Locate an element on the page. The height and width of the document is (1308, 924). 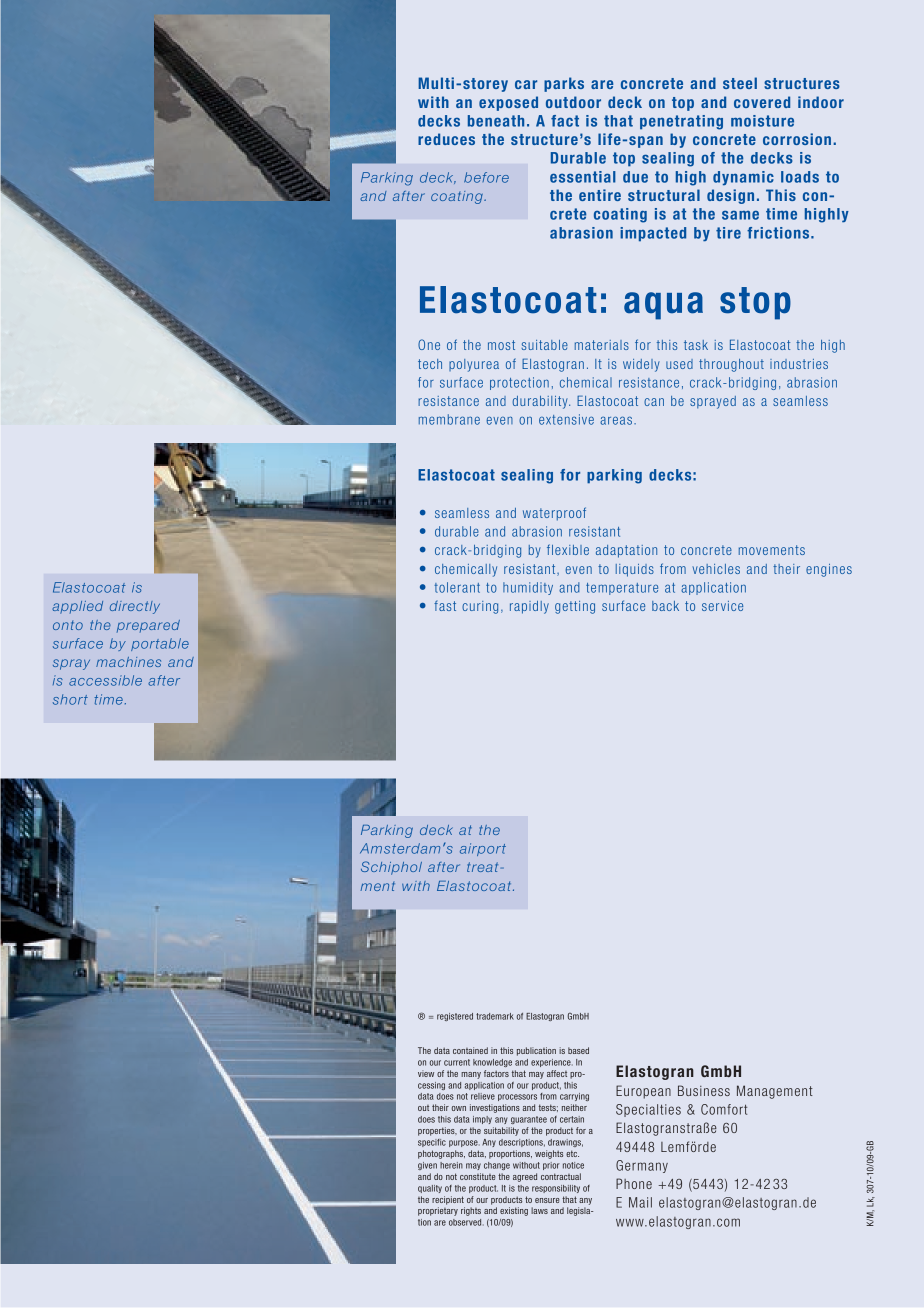
portable is located at coordinates (160, 644).
